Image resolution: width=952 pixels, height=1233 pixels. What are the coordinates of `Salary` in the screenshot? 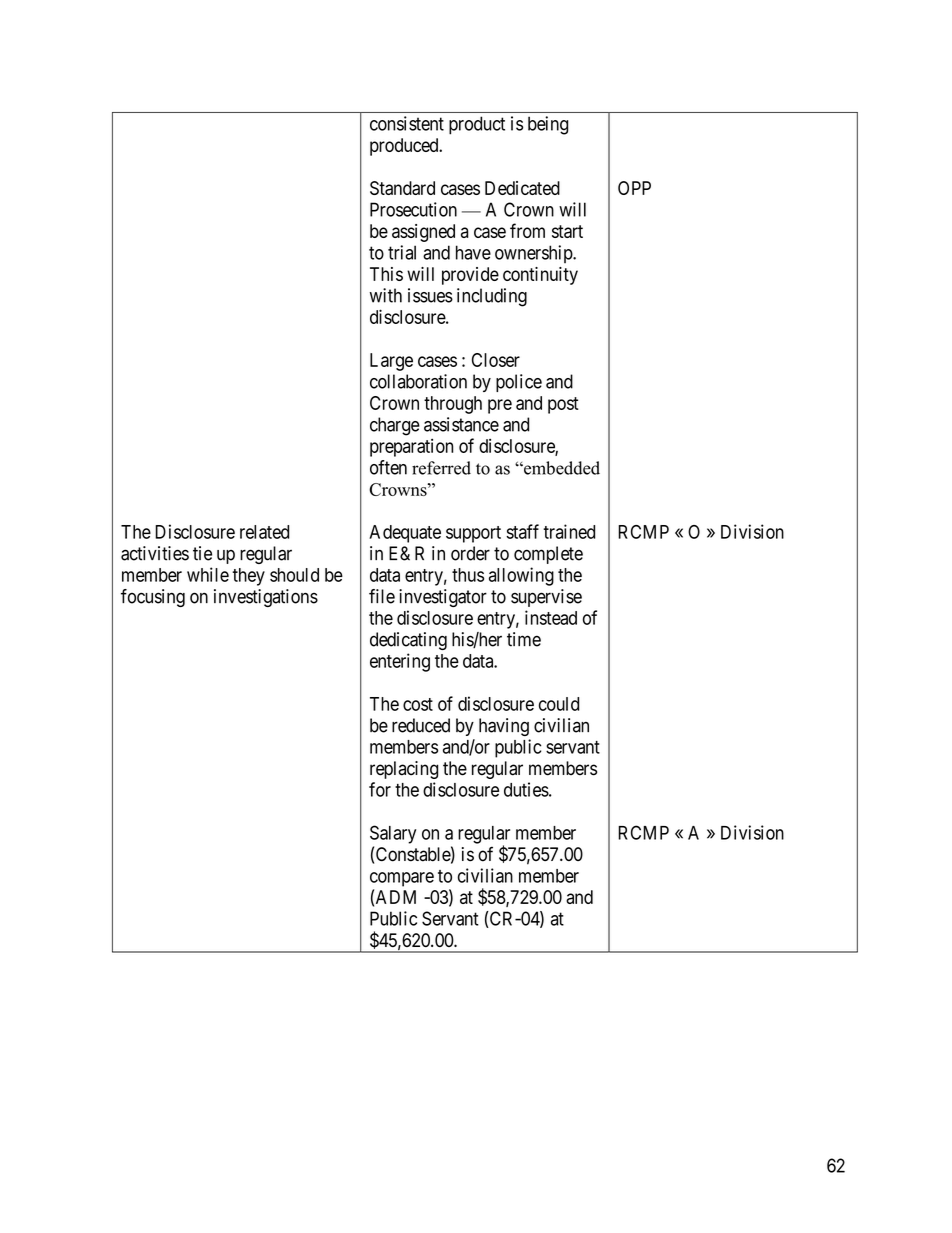 It's located at (393, 834).
